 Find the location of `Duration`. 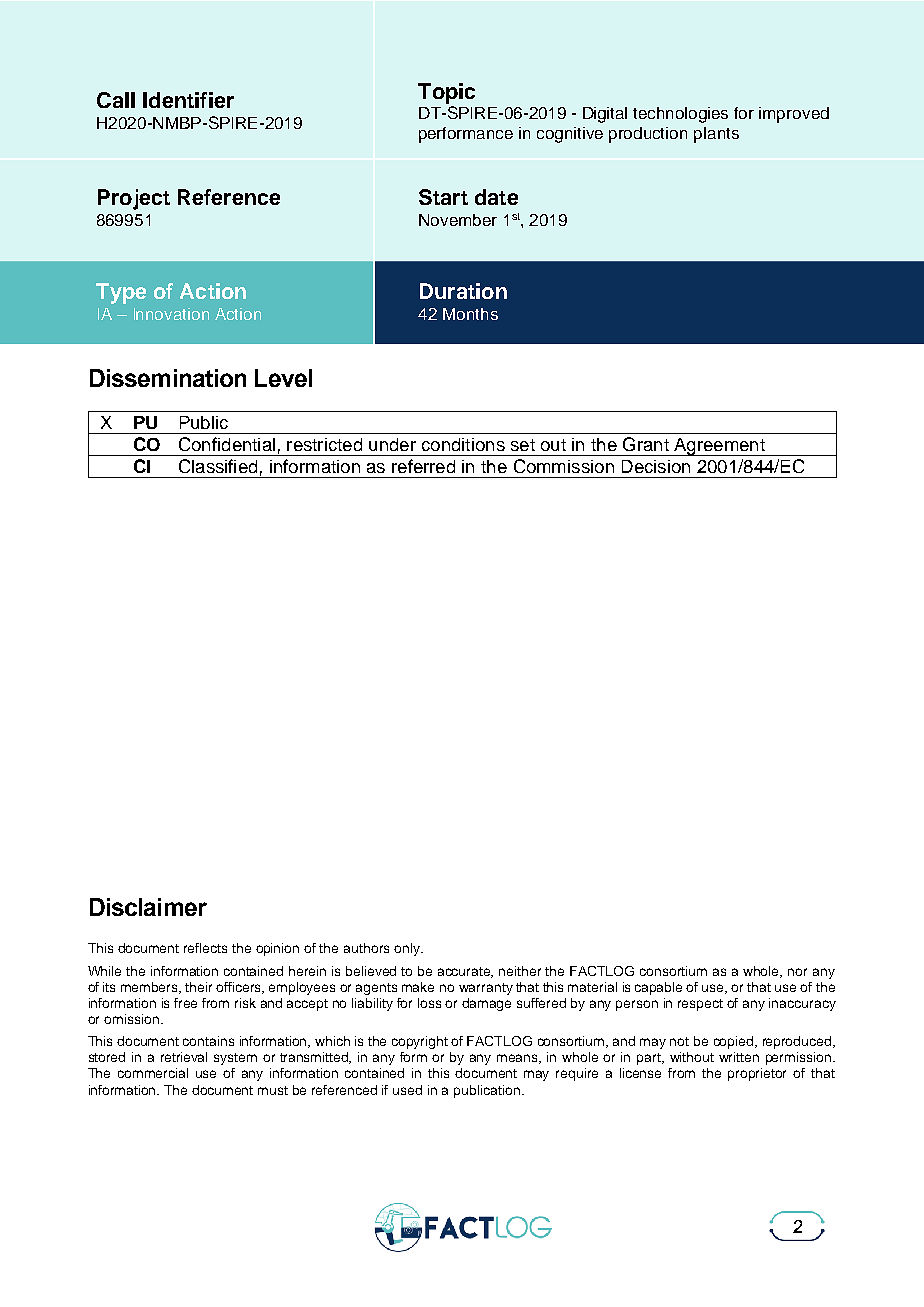

Duration is located at coordinates (463, 291).
